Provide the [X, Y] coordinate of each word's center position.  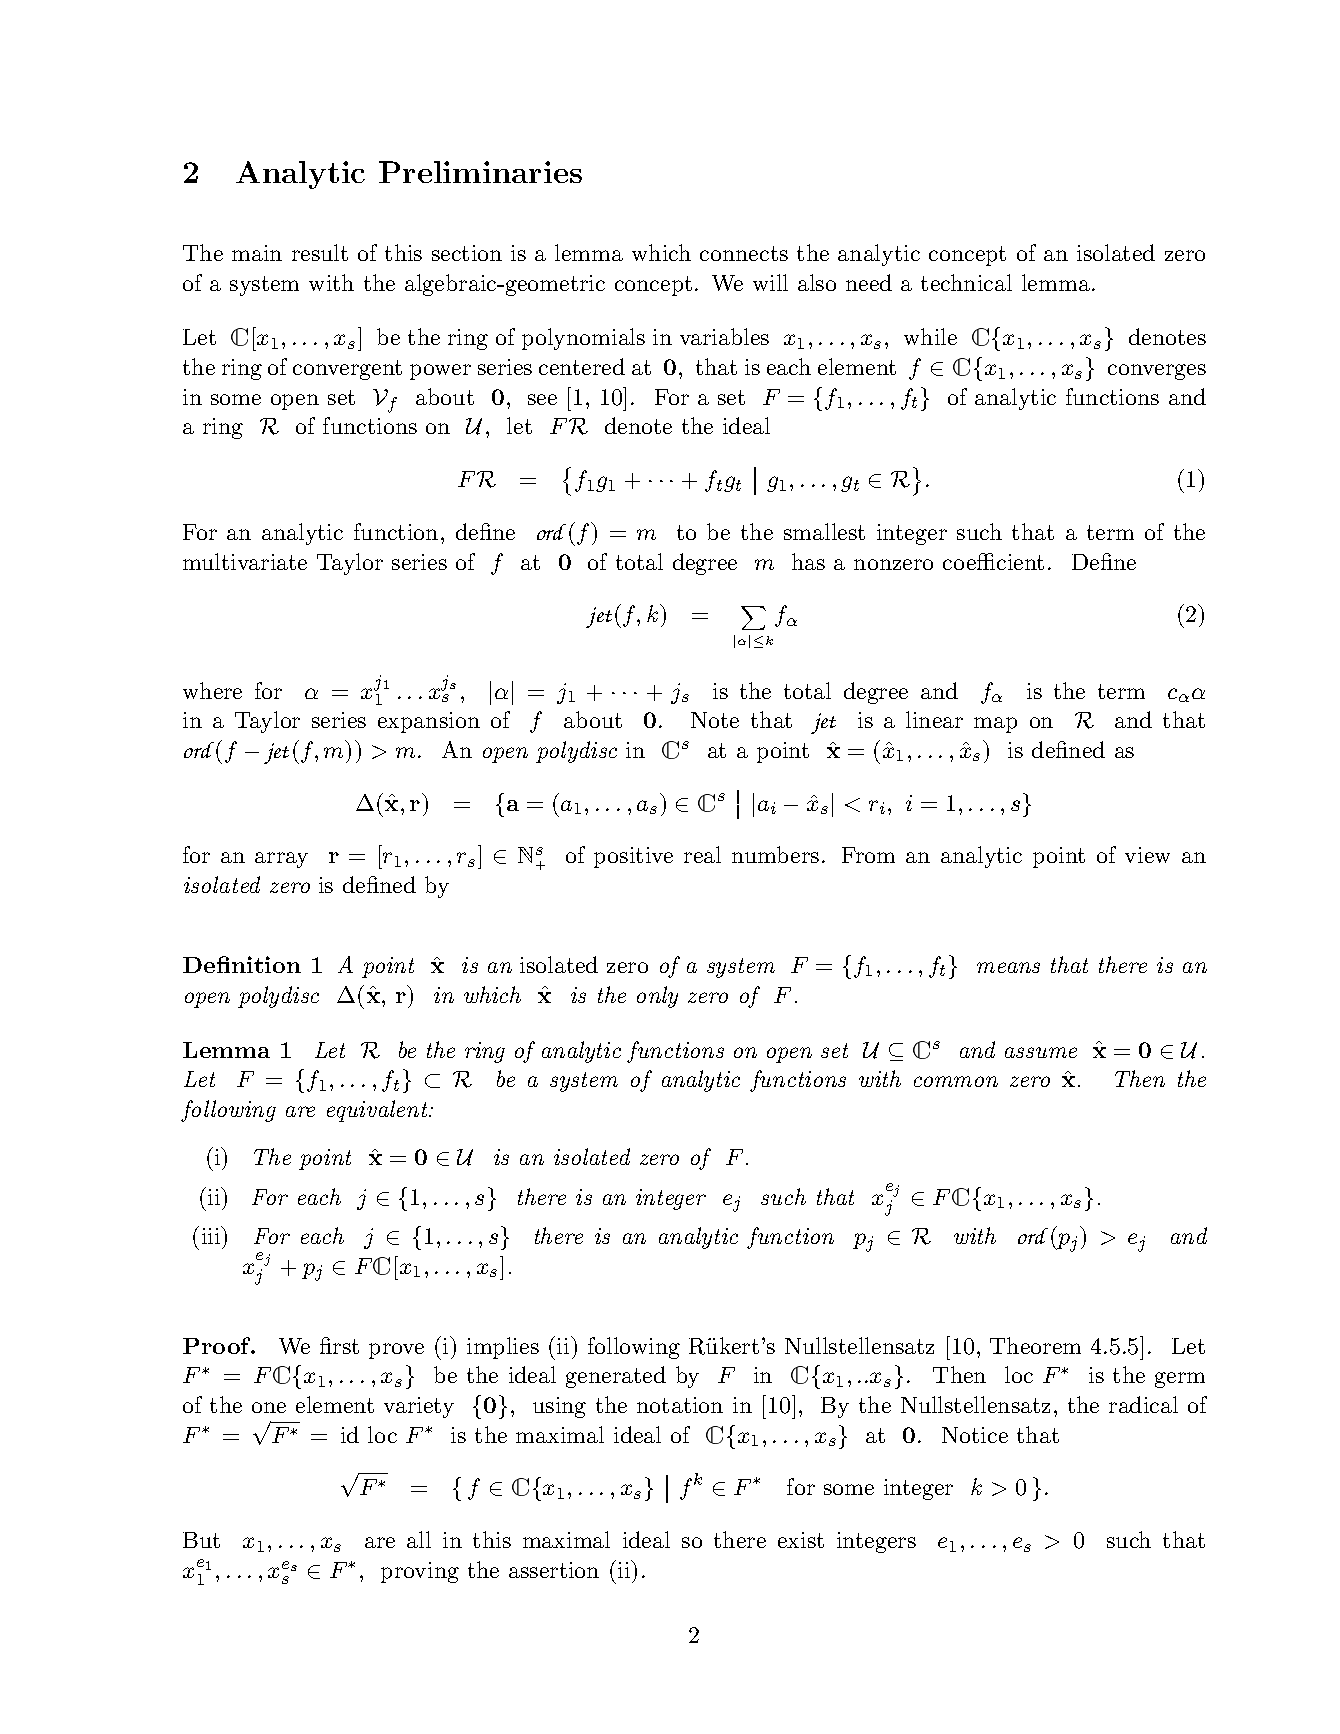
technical [966, 282]
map [995, 725]
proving [420, 1572]
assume [1041, 1052]
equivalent [378, 1111]
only [657, 997]
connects [744, 253]
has [808, 561]
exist [801, 1540]
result [320, 252]
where [212, 690]
